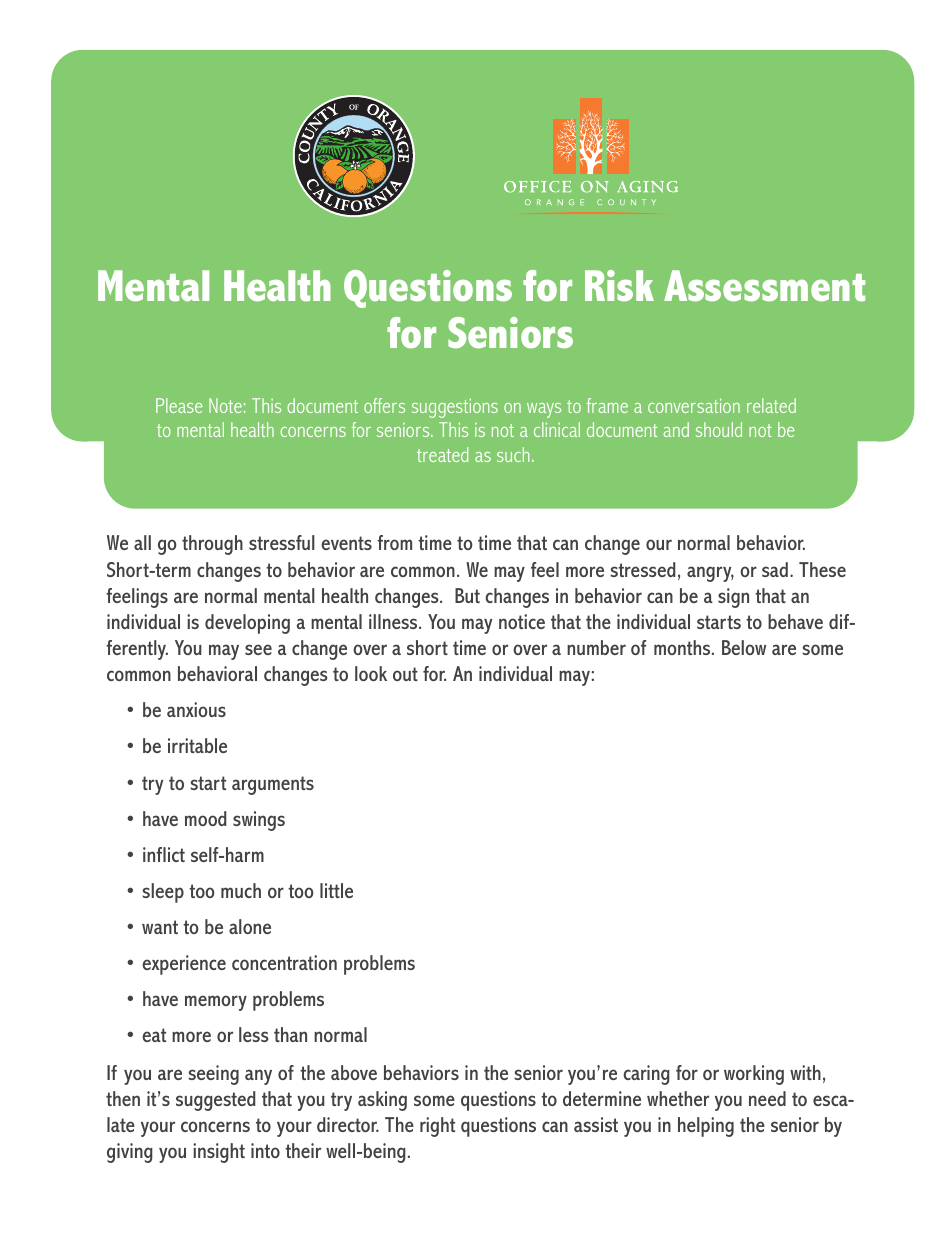 This screenshot has width=952, height=1233. What do you see at coordinates (764, 285) in the screenshot?
I see `Assessment` at bounding box center [764, 285].
